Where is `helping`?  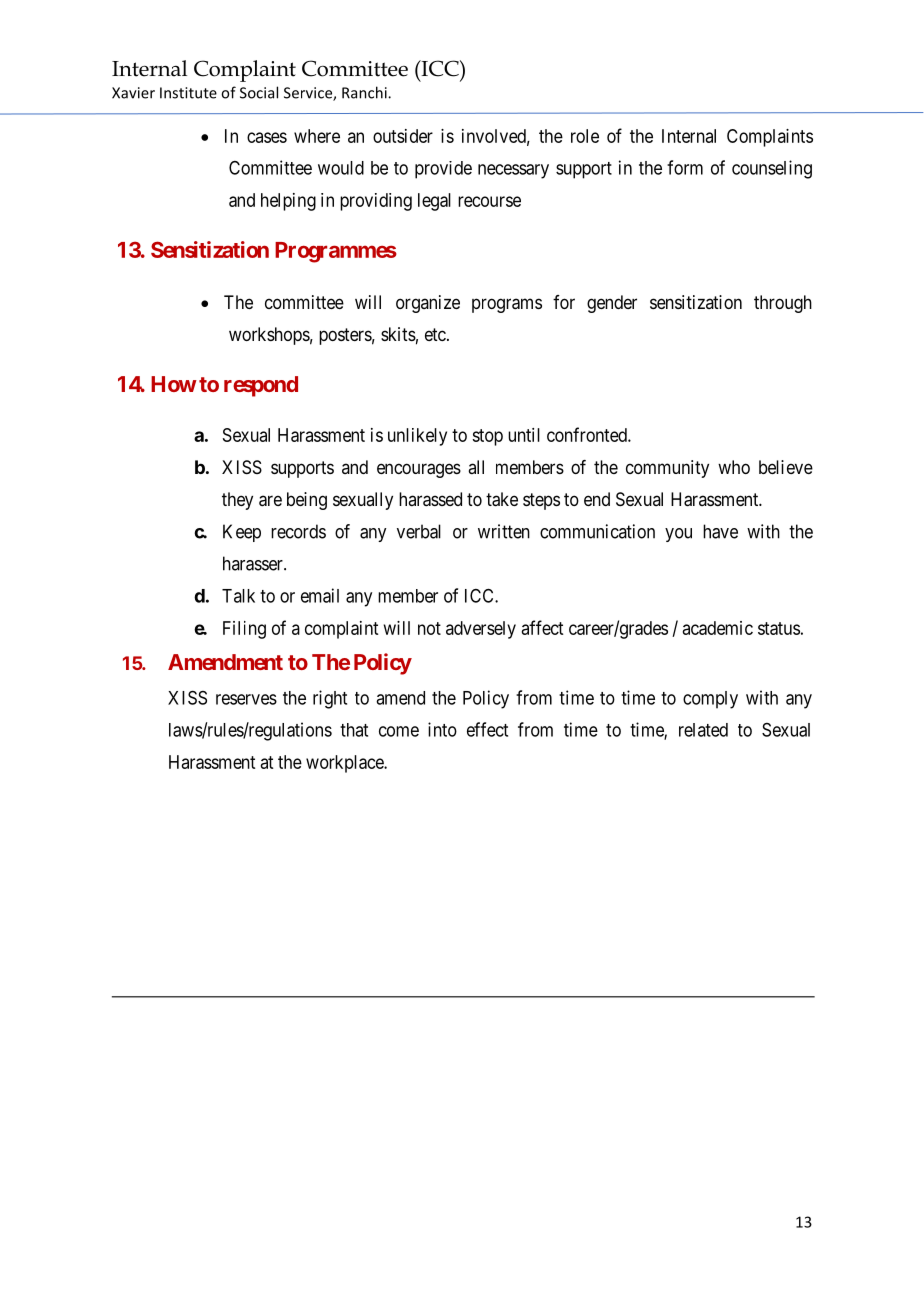 helping is located at coordinates (288, 202).
